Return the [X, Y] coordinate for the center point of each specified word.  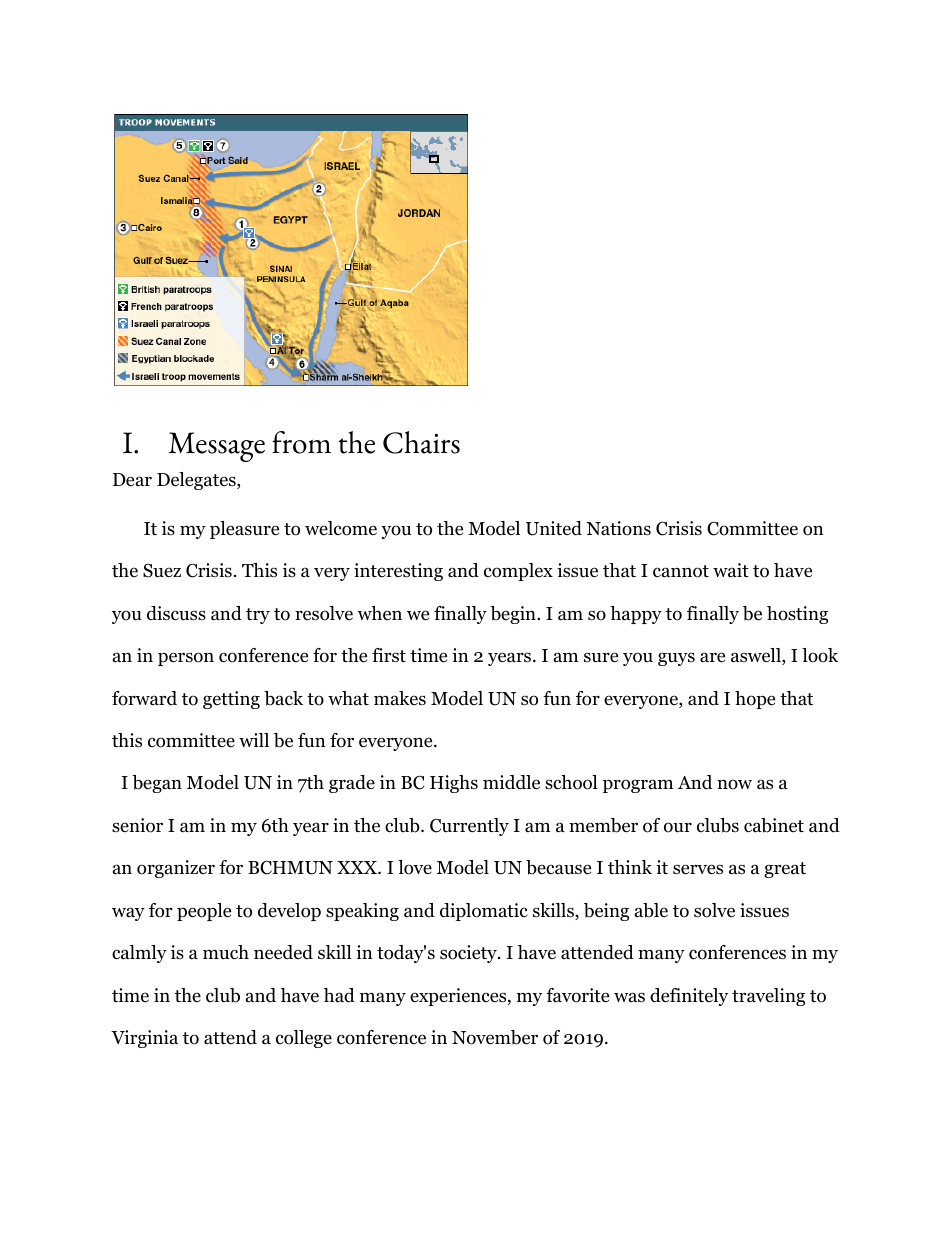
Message [217, 447]
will [254, 740]
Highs [454, 784]
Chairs [421, 442]
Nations [618, 528]
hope [755, 700]
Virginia [144, 1039]
